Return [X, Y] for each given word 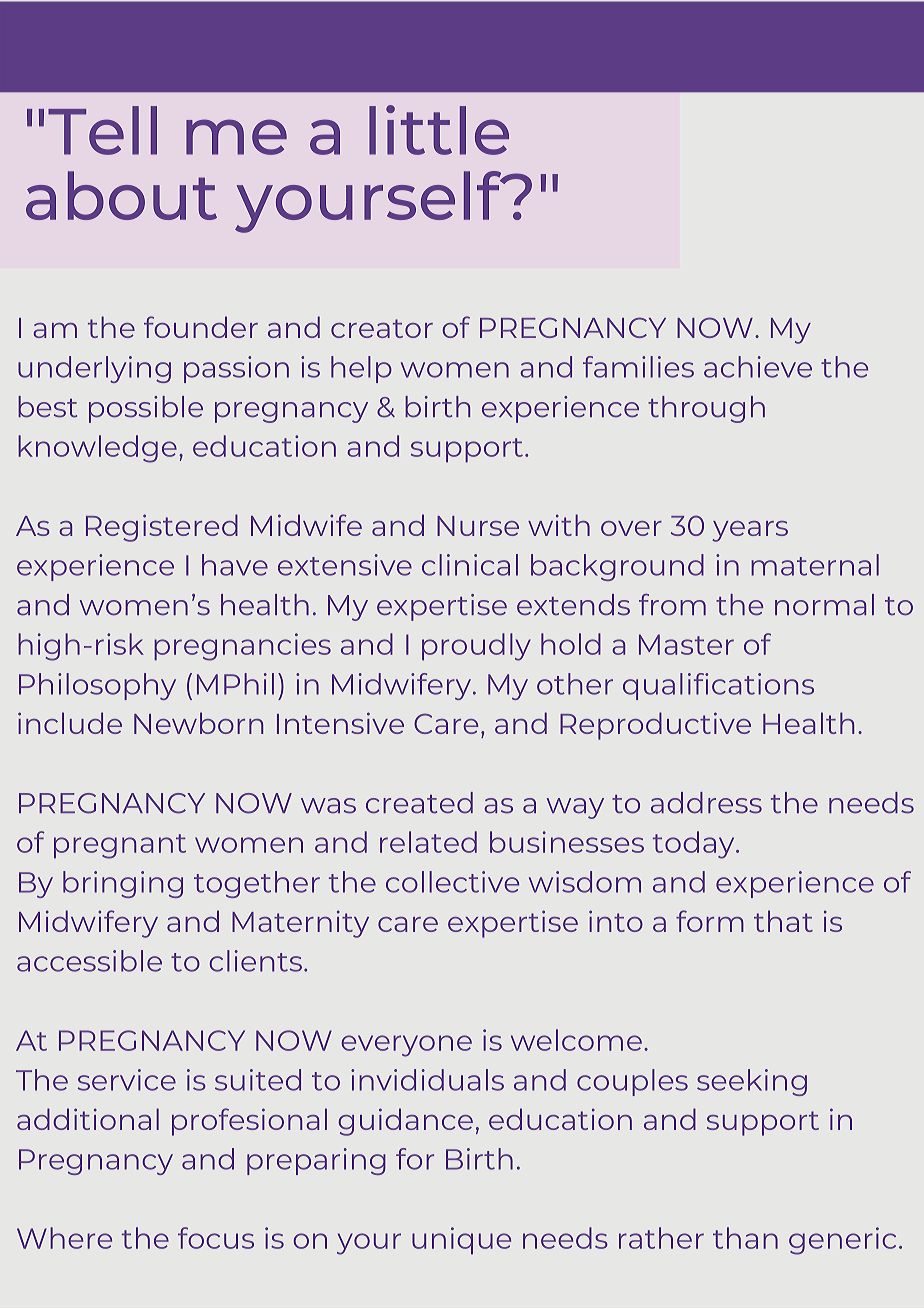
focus [216, 1238]
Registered [162, 528]
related [428, 842]
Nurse [478, 526]
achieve [758, 367]
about [121, 195]
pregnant [120, 846]
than [745, 1238]
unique [461, 1240]
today [695, 845]
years [750, 531]
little [439, 130]
